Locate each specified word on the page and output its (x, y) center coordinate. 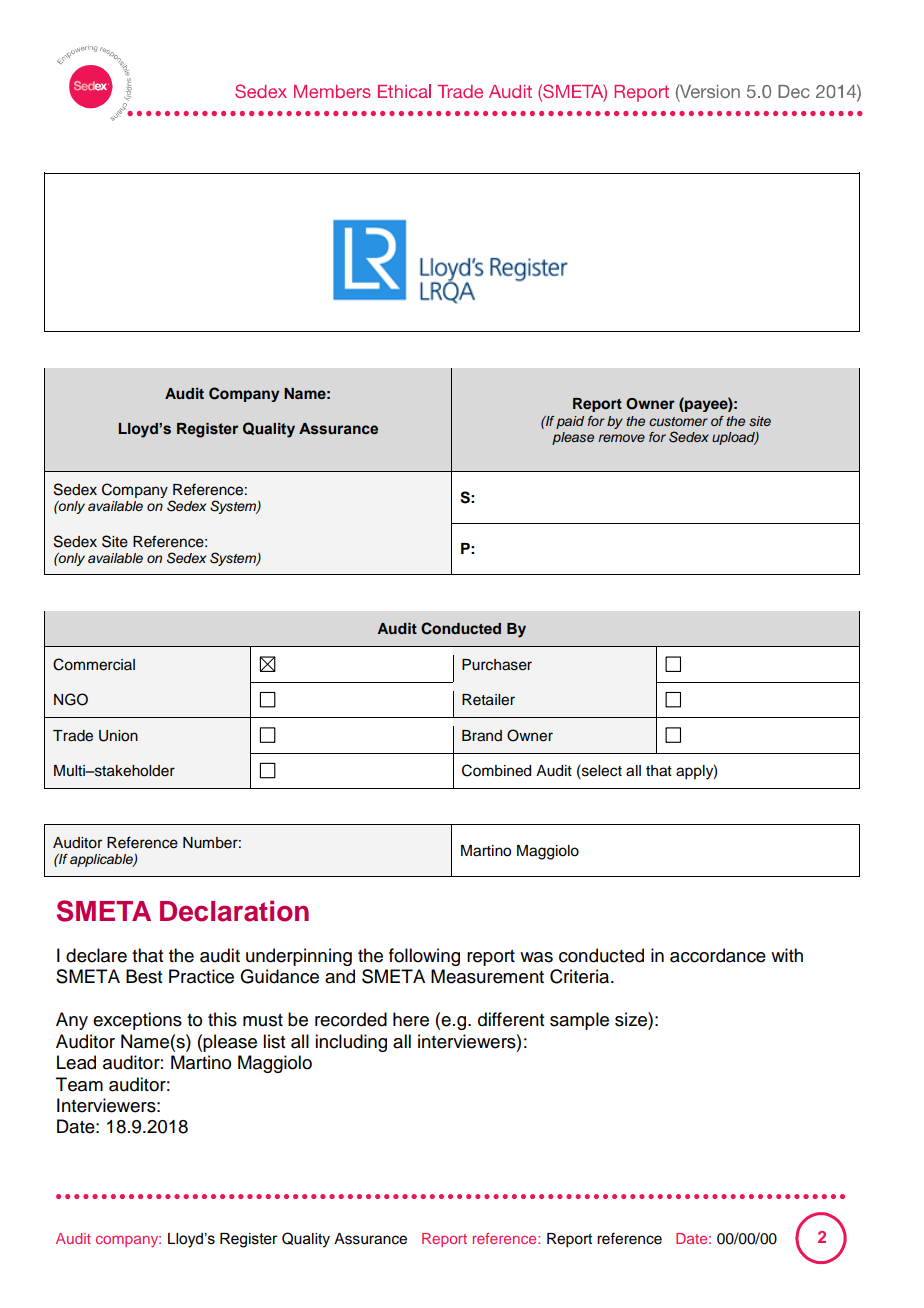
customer (678, 421)
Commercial (94, 664)
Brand (482, 736)
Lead (76, 1062)
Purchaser (497, 665)
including (351, 1043)
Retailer (488, 700)
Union (118, 736)
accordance (718, 955)
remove (621, 438)
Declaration (234, 911)
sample (579, 1021)
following (424, 957)
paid (570, 422)
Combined (496, 770)
